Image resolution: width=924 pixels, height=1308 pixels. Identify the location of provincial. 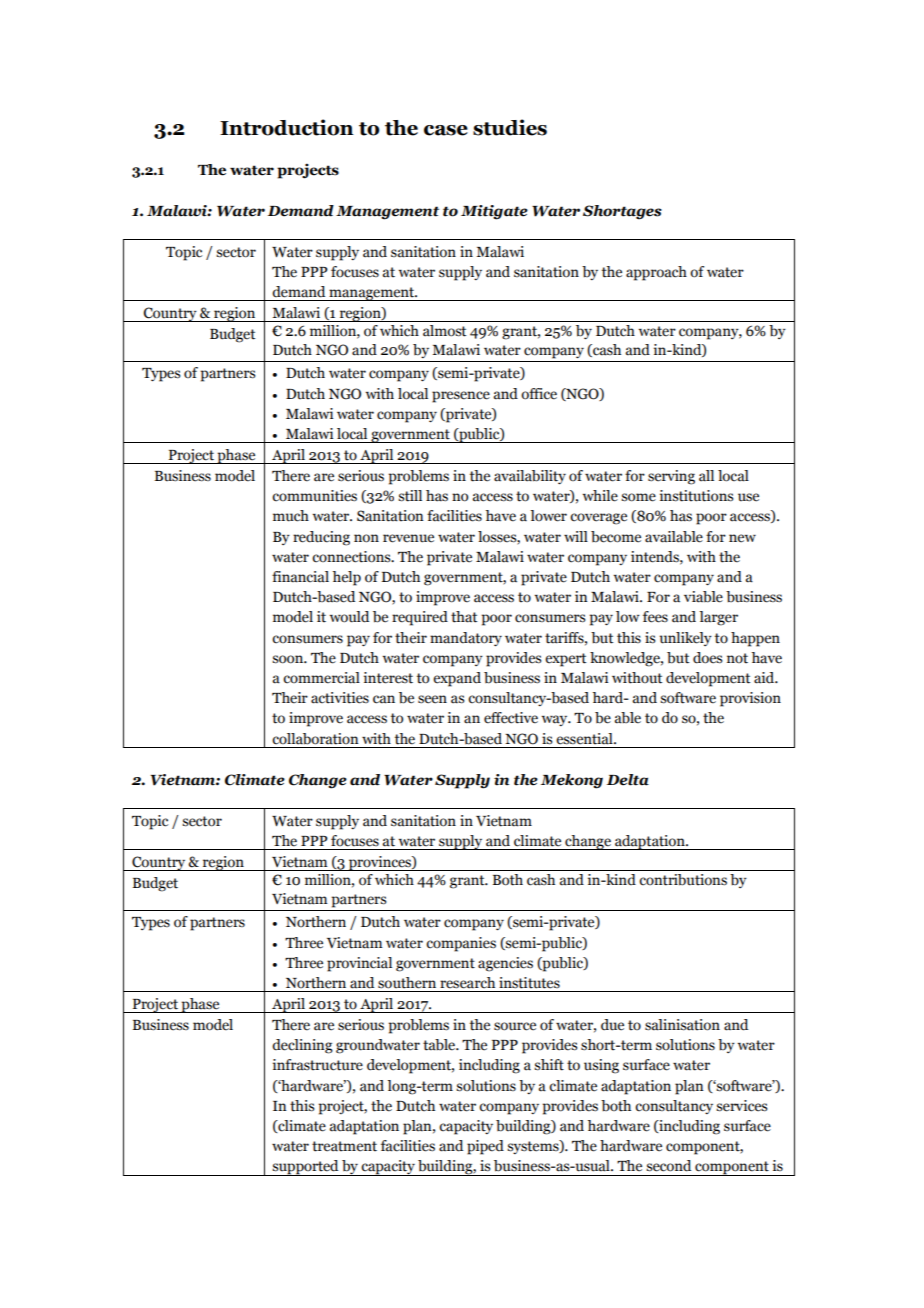
(359, 964).
